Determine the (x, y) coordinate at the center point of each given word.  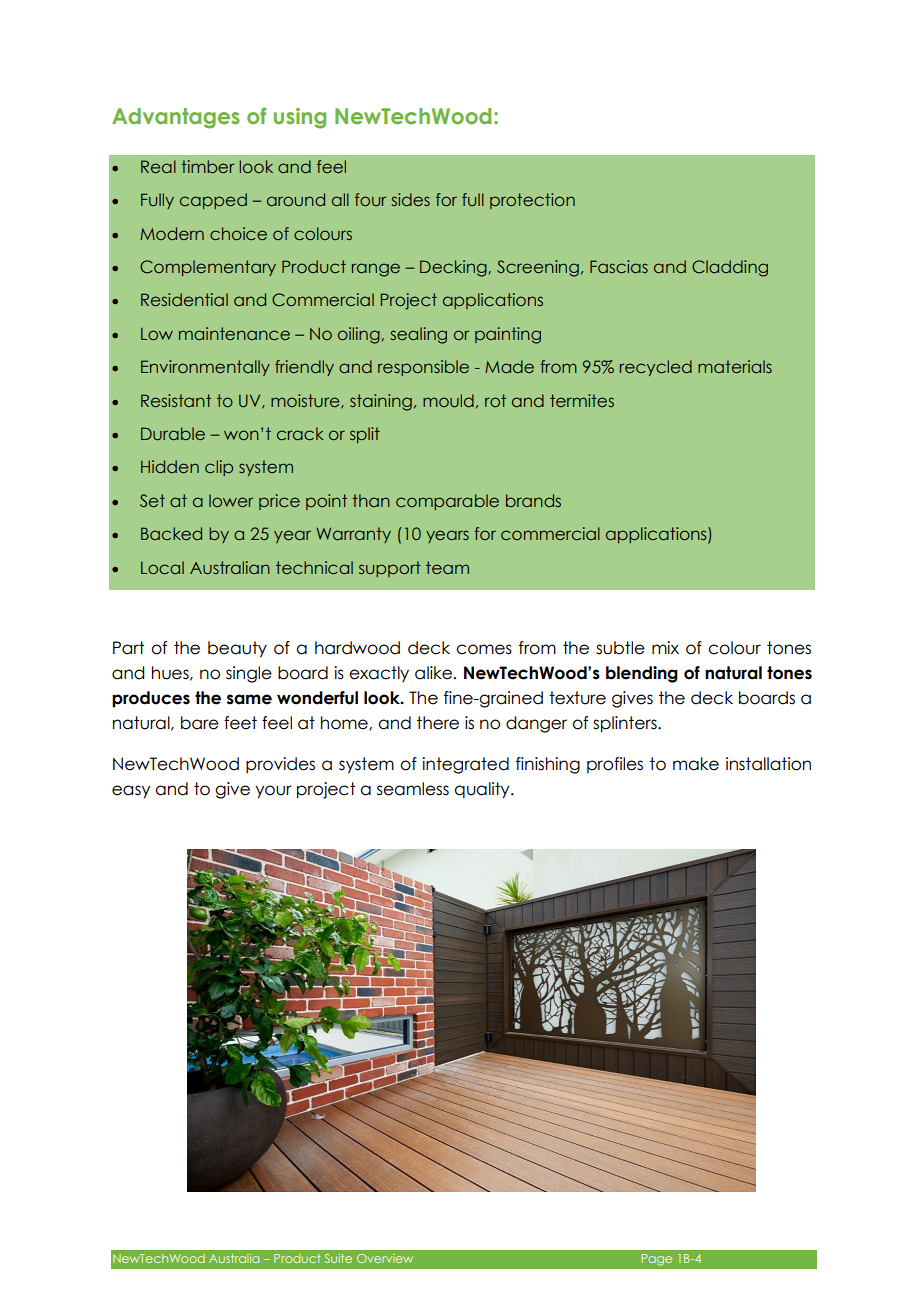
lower (231, 500)
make (696, 764)
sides (411, 199)
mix (665, 647)
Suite (338, 1258)
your (273, 792)
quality (483, 790)
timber (207, 166)
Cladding (730, 268)
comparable (447, 502)
